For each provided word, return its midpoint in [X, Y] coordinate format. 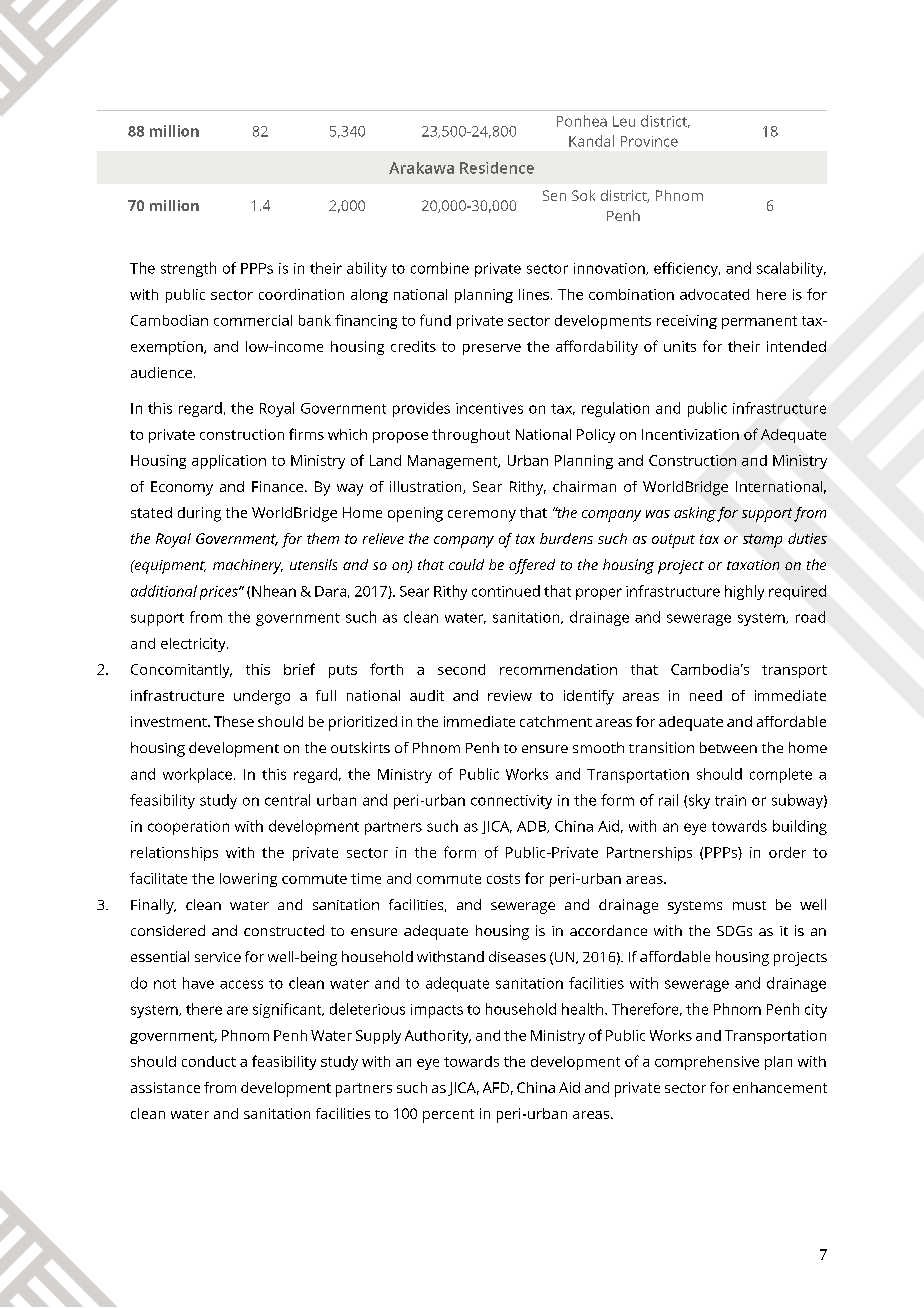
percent [448, 1116]
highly [744, 592]
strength [188, 269]
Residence [497, 168]
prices [220, 593]
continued [506, 591]
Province [649, 141]
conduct [209, 1061]
